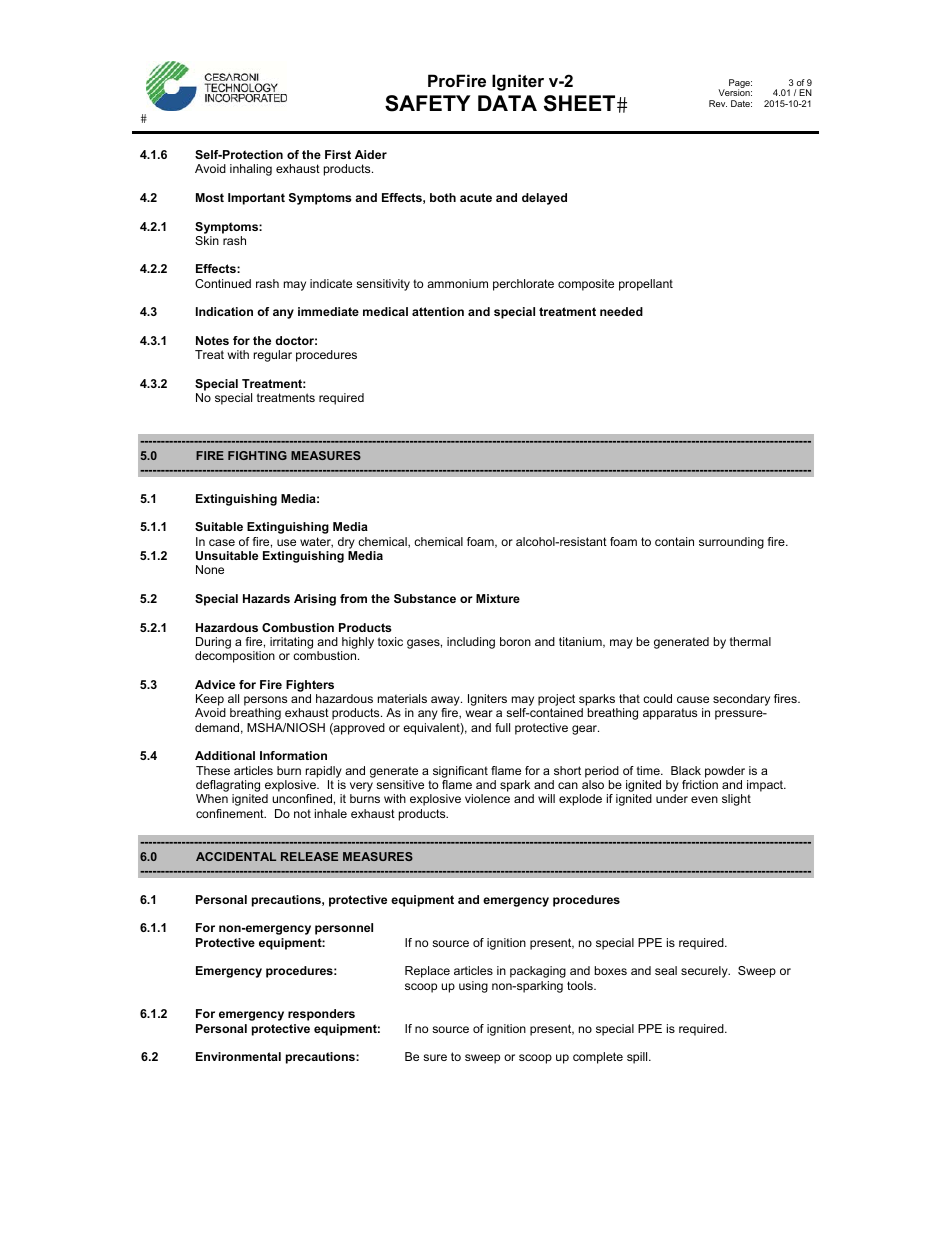 This screenshot has height=1233, width=952. What do you see at coordinates (718, 103) in the screenshot?
I see `Rev` at bounding box center [718, 103].
